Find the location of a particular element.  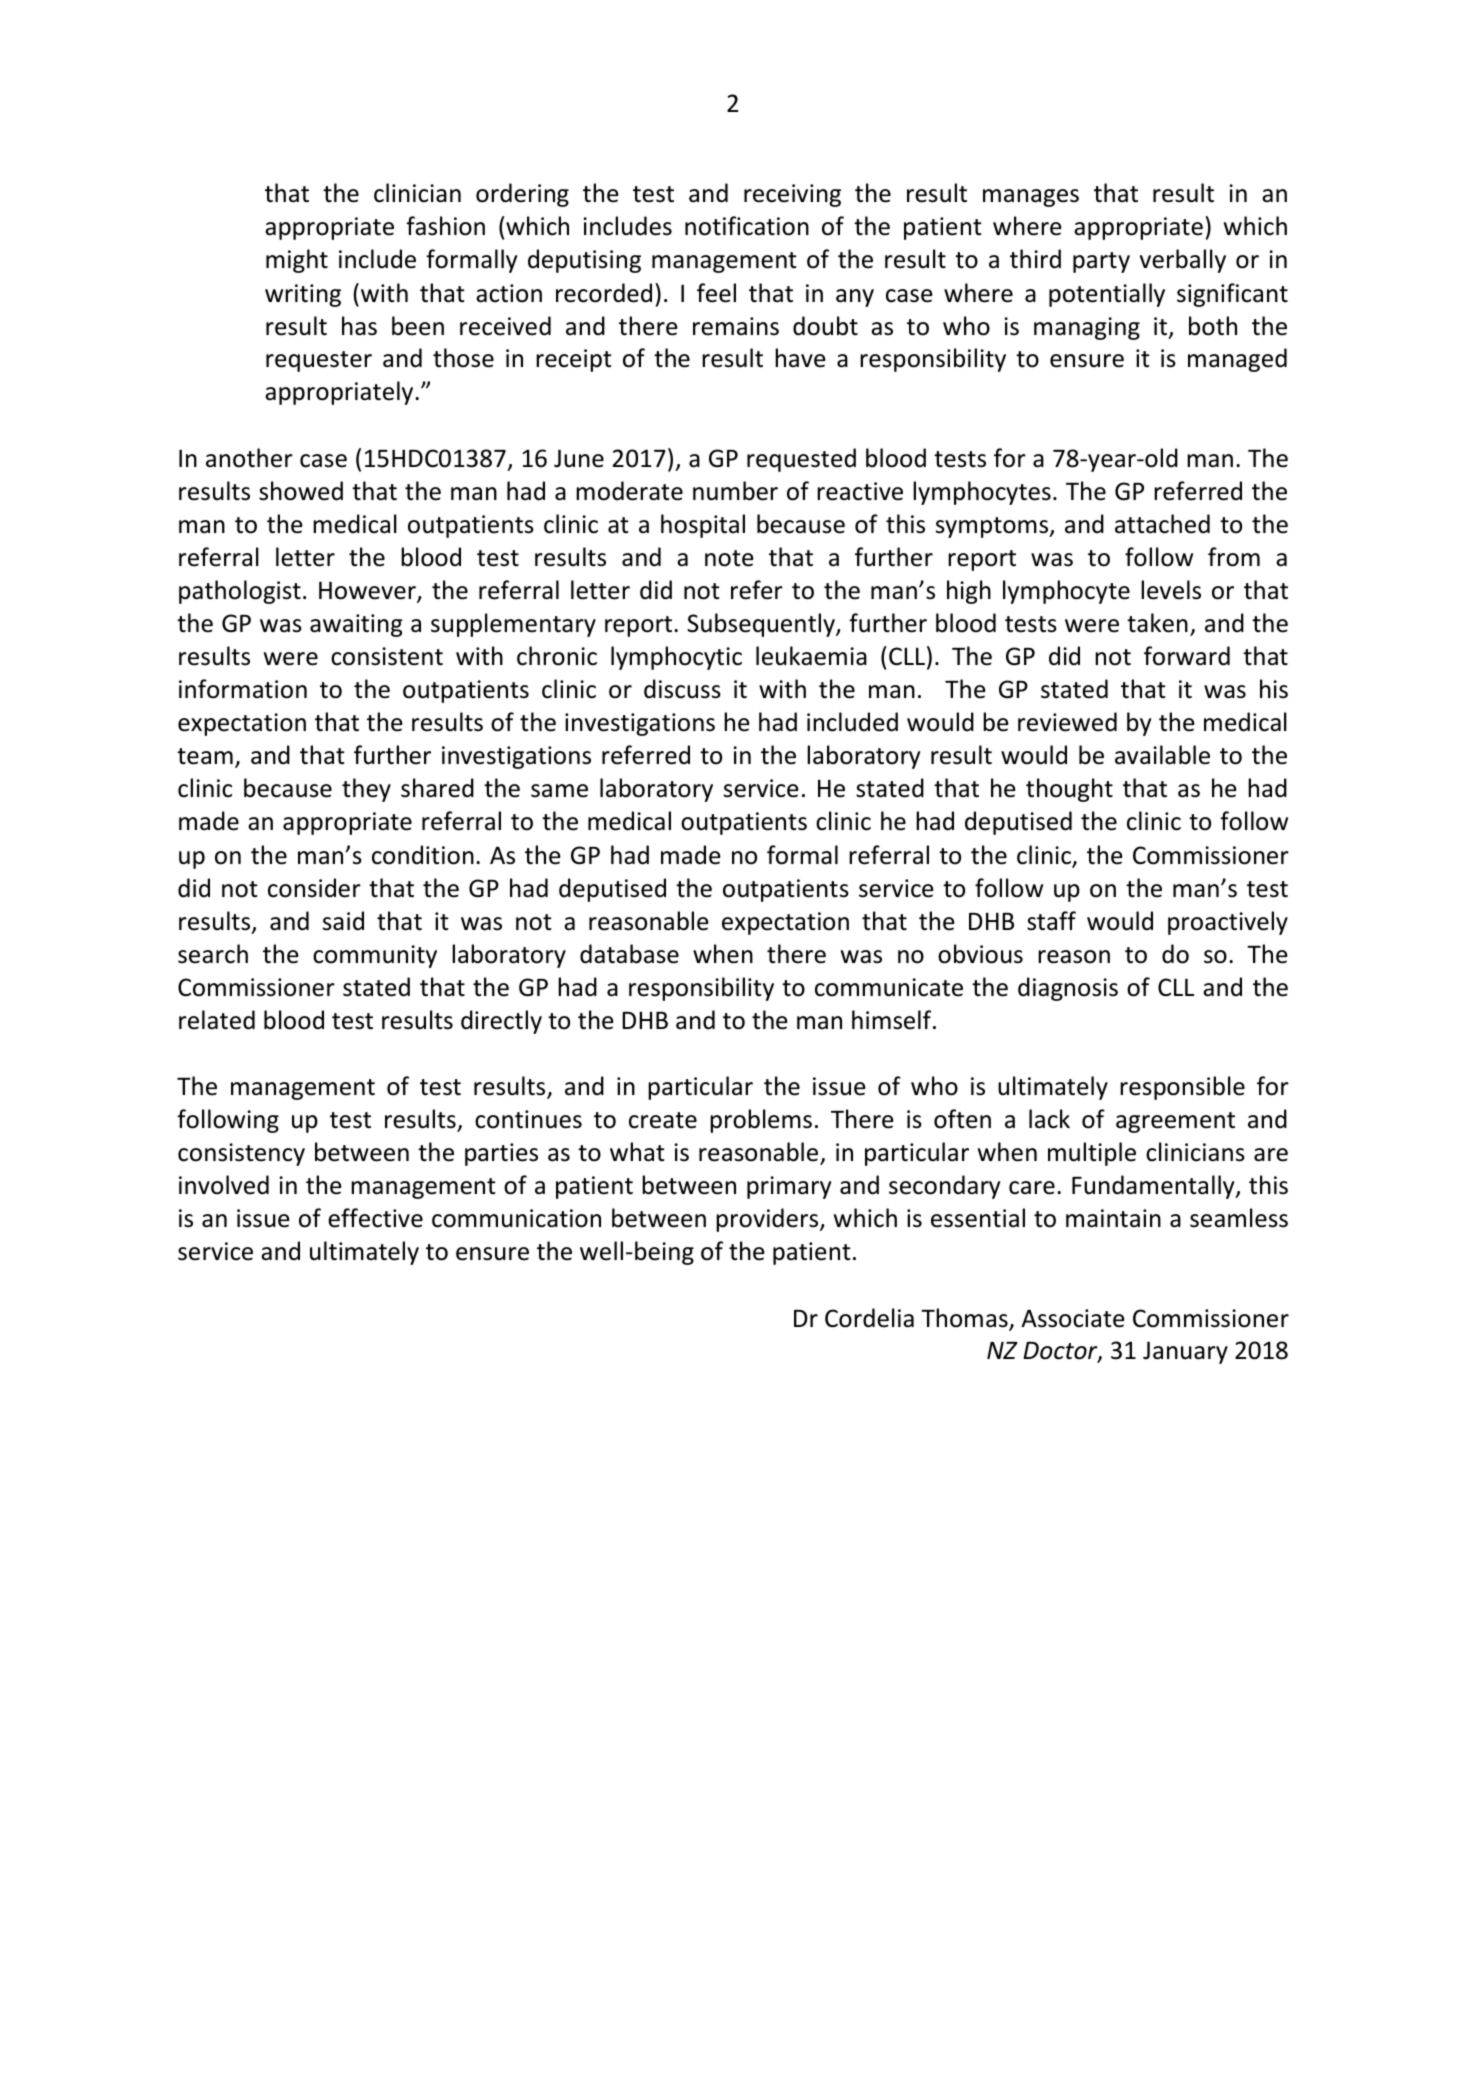

might is located at coordinates (297, 261).
